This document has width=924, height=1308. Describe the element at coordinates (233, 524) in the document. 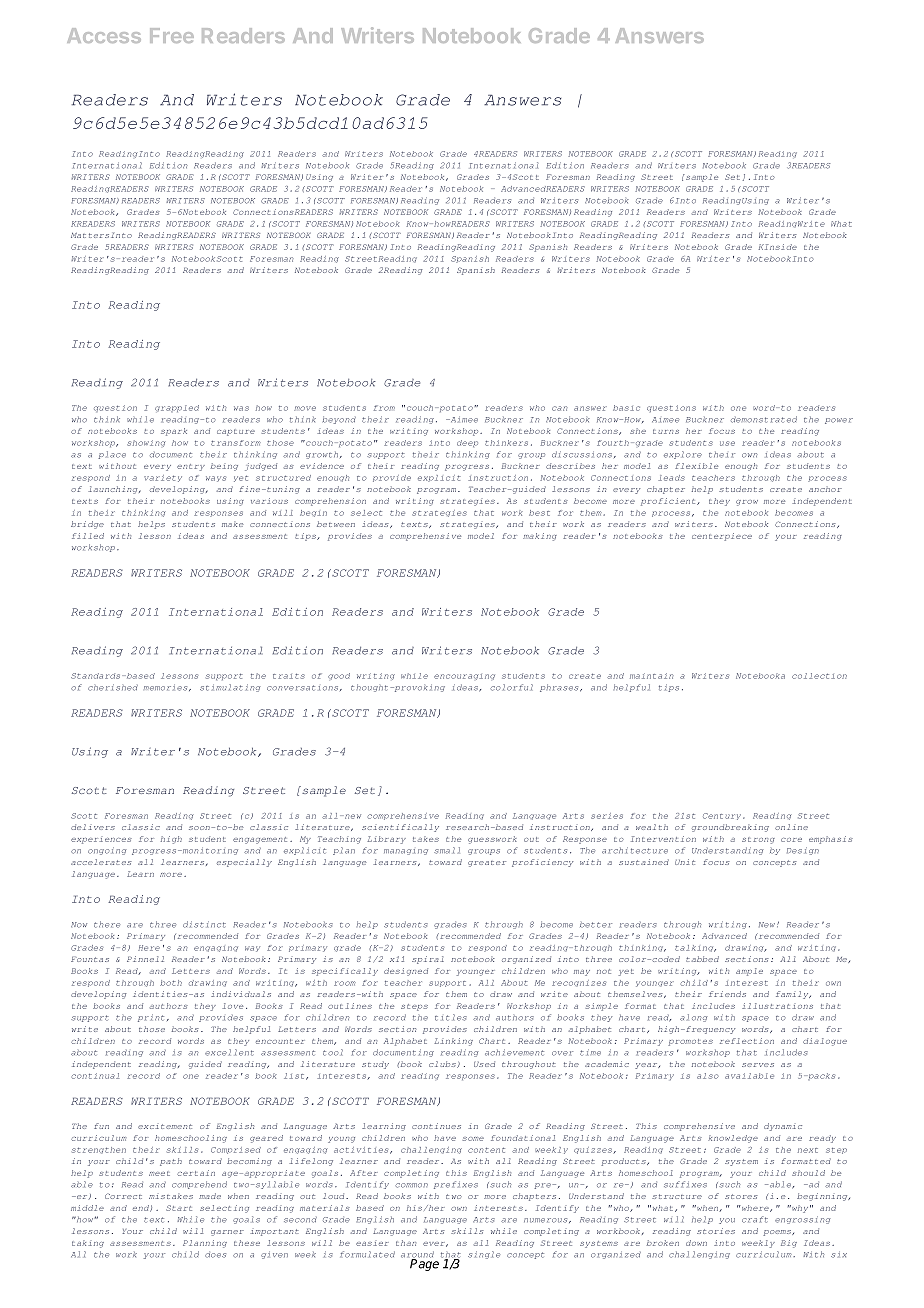

I see `make` at that location.
